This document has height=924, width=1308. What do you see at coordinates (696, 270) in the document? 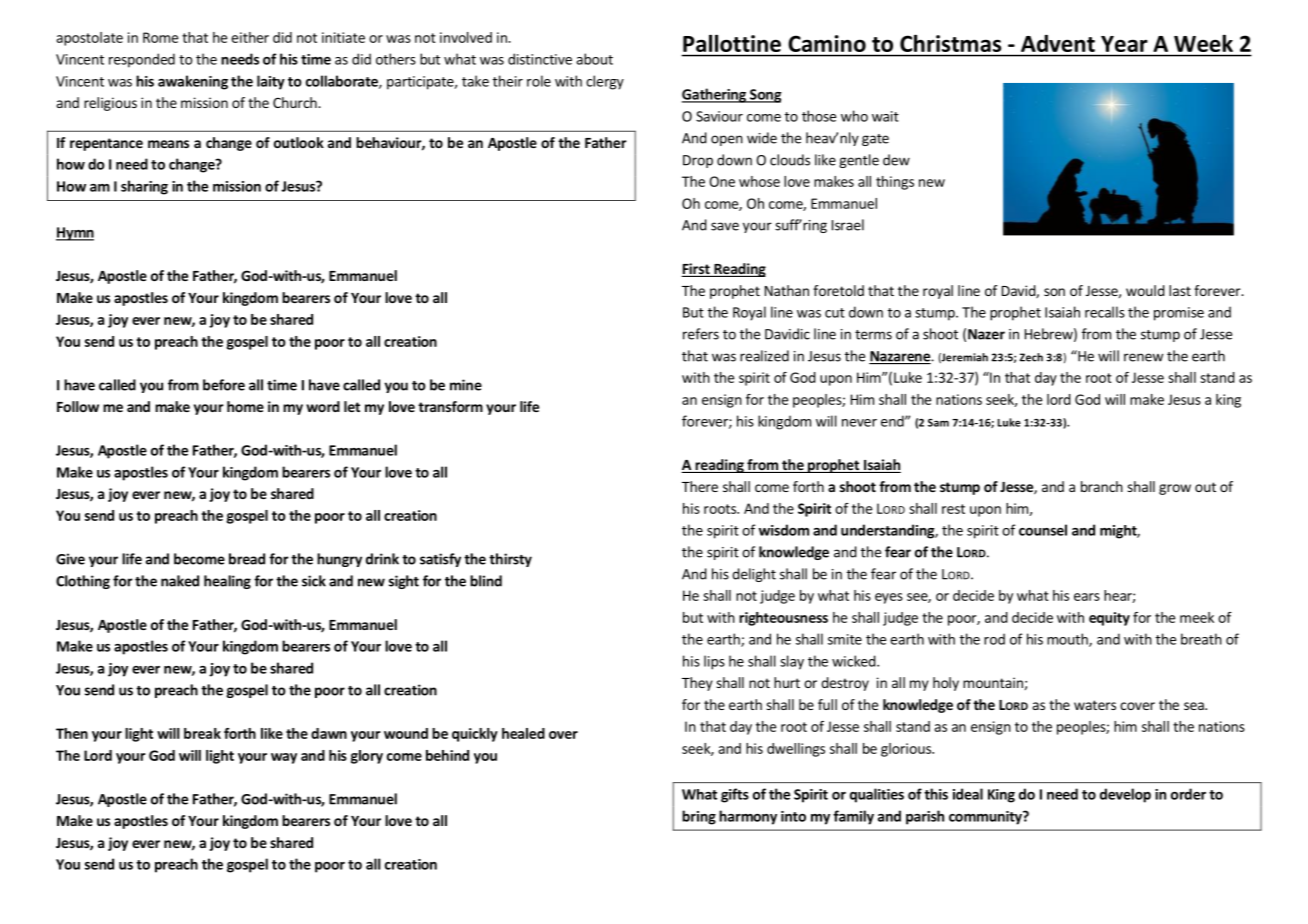
I see `First` at bounding box center [696, 270].
